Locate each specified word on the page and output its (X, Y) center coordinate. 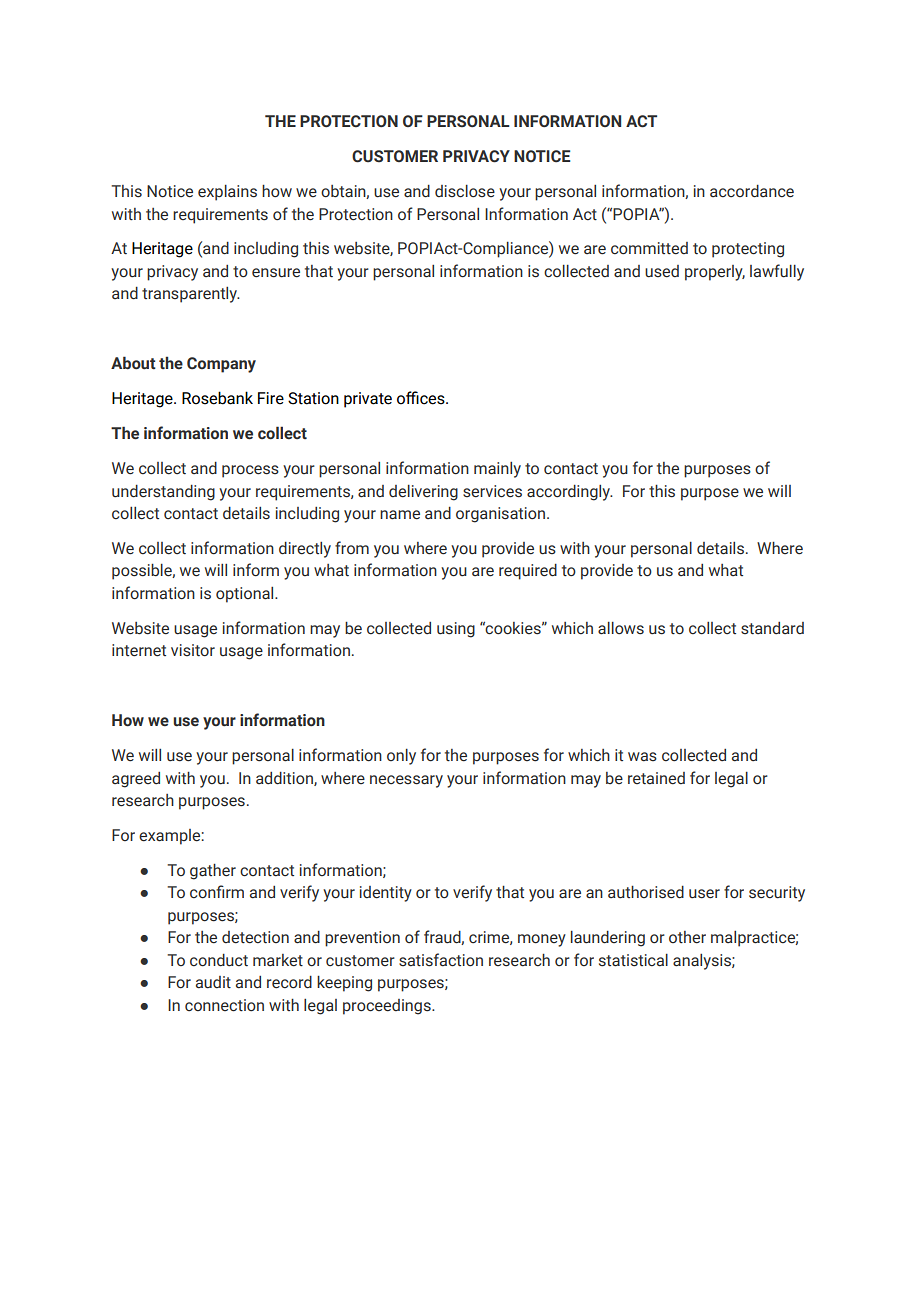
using (456, 630)
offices (422, 398)
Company (221, 365)
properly (715, 273)
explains (227, 193)
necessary (406, 781)
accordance (752, 191)
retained (656, 778)
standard (772, 628)
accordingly (570, 493)
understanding (163, 493)
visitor (193, 650)
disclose (465, 191)
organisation (500, 515)
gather (213, 872)
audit (213, 982)
